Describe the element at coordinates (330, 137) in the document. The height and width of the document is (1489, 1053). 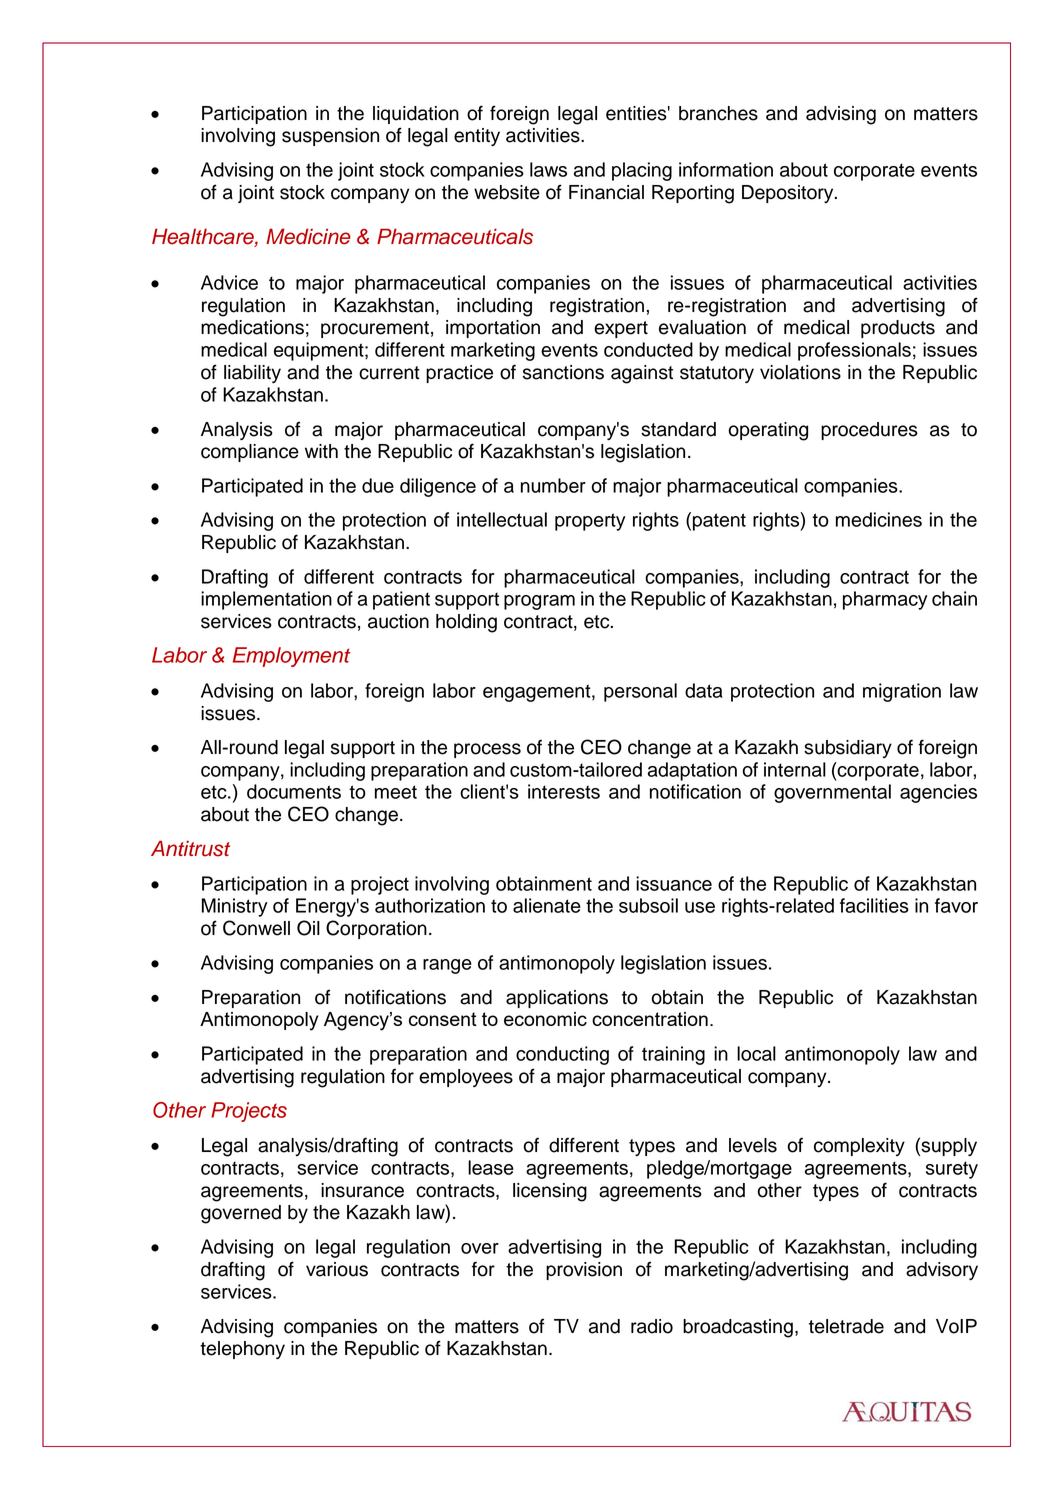
I see `suspension` at that location.
